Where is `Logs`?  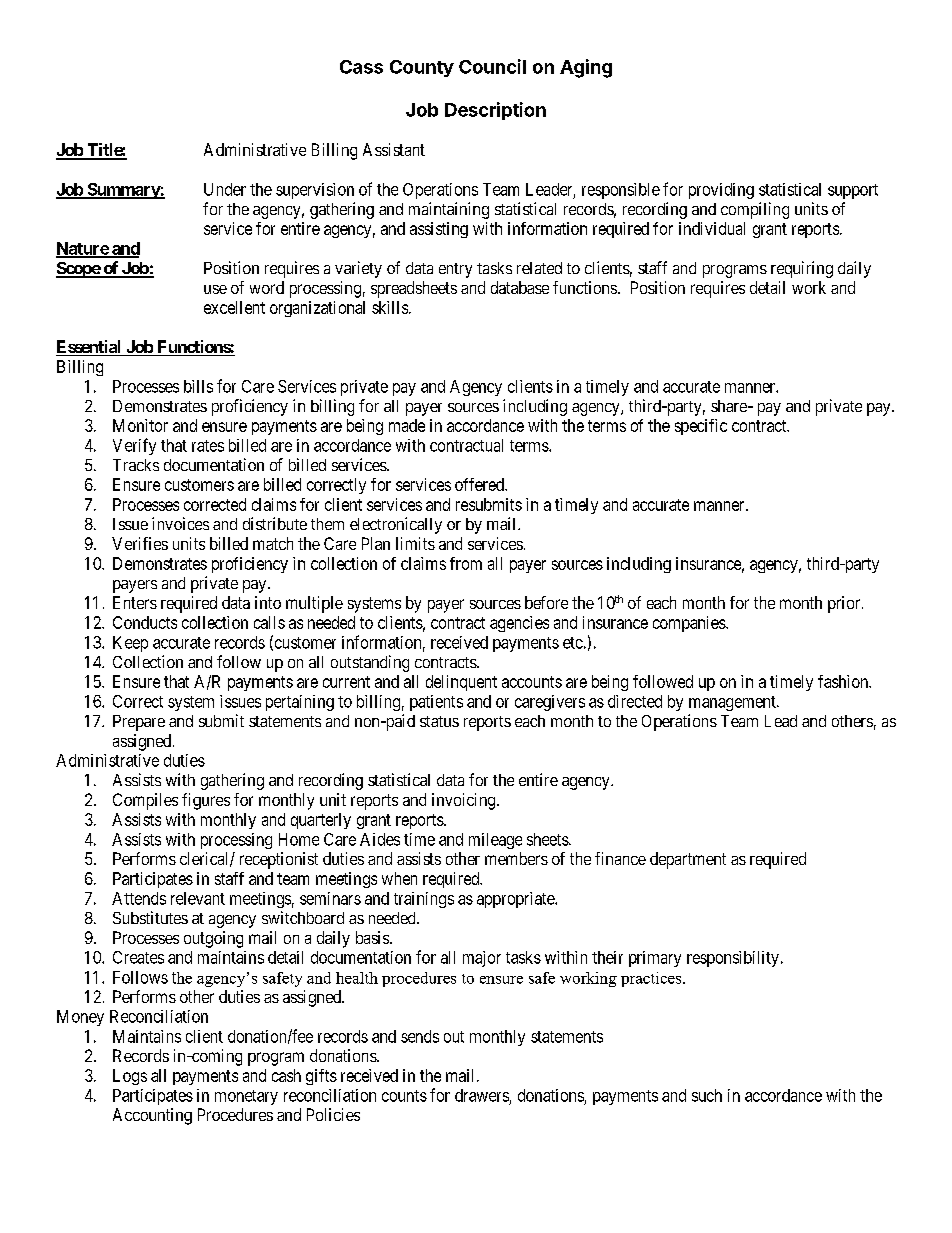
Logs is located at coordinates (130, 1077).
